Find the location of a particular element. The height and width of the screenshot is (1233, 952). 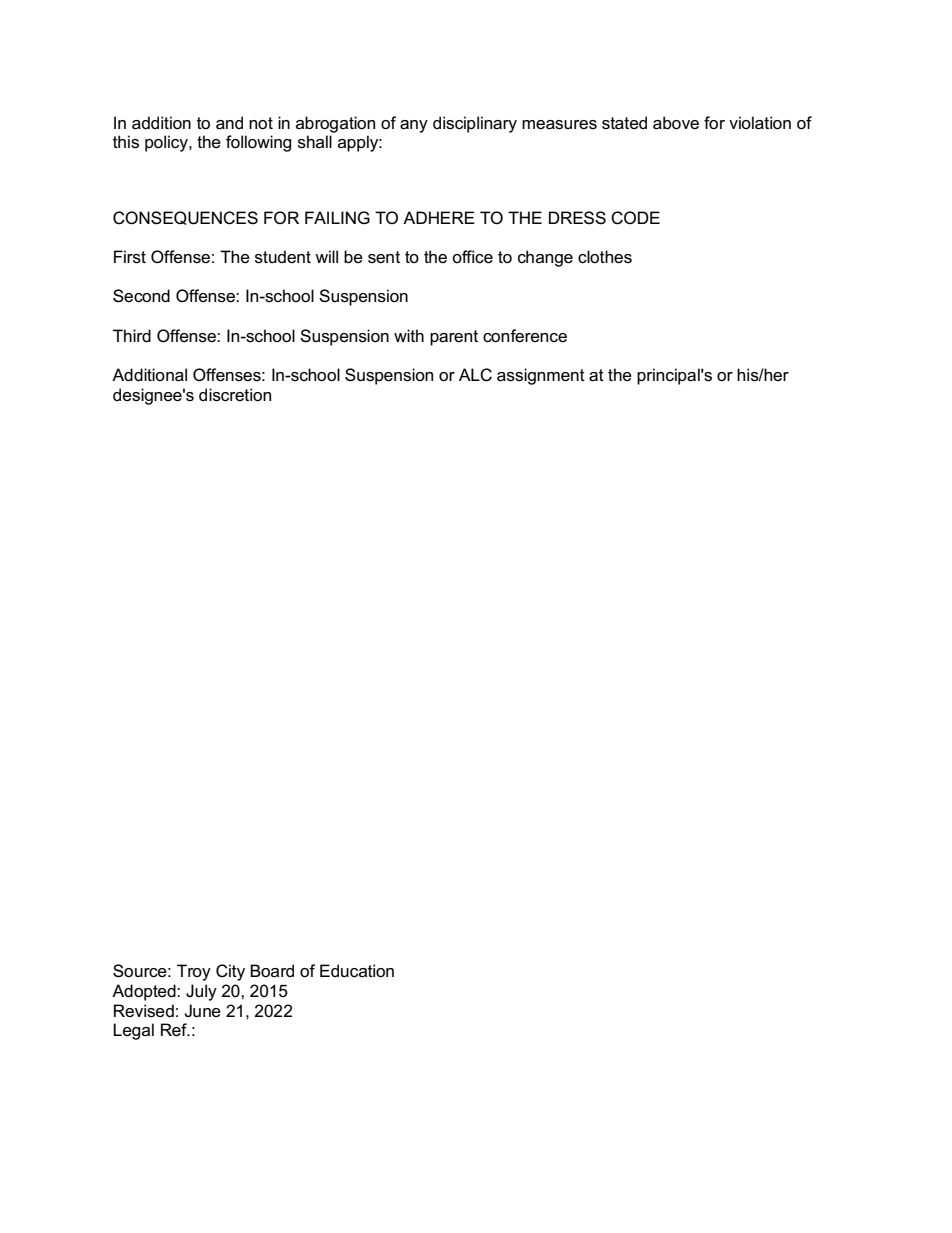

policy is located at coordinates (167, 143).
